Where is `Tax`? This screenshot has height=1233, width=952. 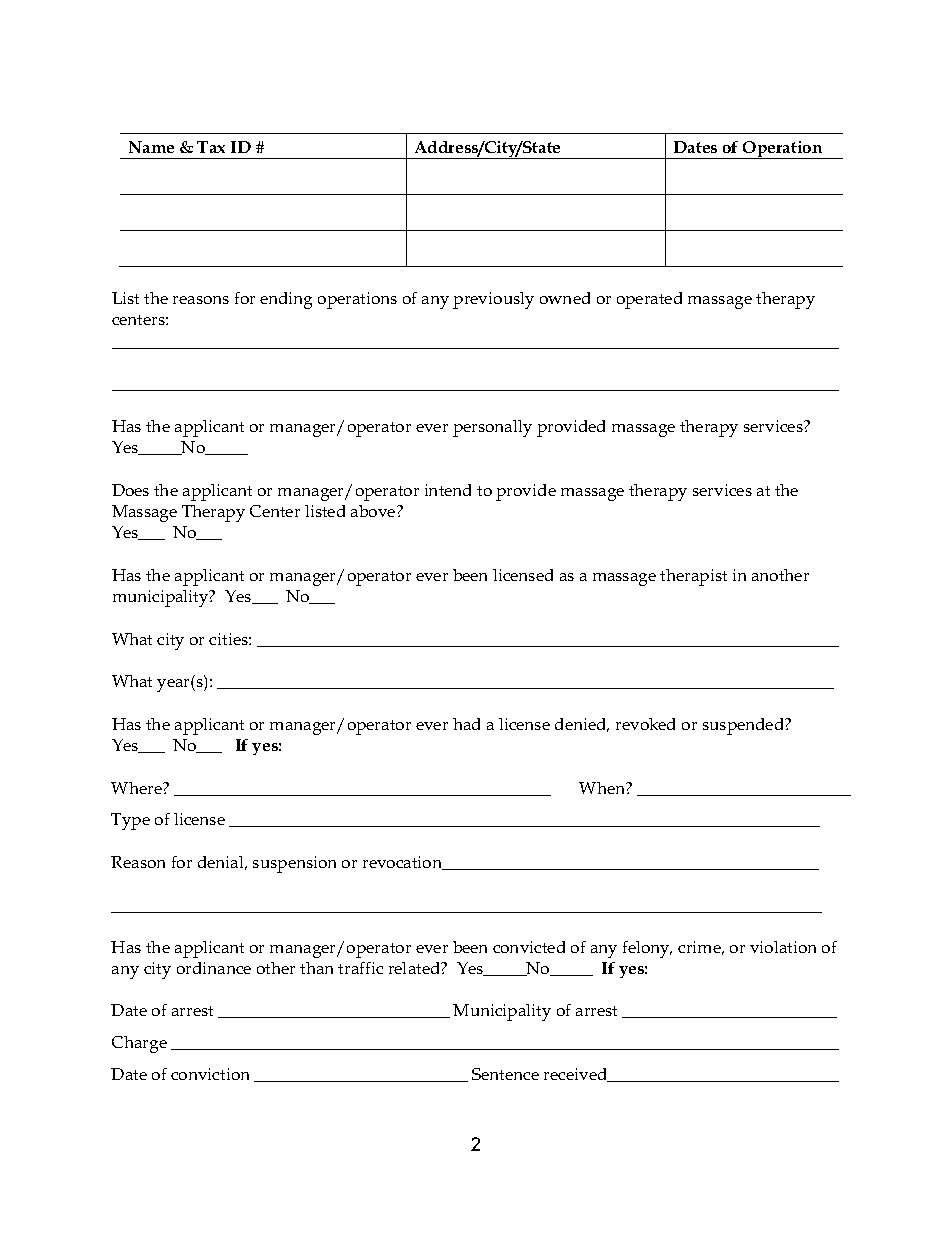
Tax is located at coordinates (211, 147).
